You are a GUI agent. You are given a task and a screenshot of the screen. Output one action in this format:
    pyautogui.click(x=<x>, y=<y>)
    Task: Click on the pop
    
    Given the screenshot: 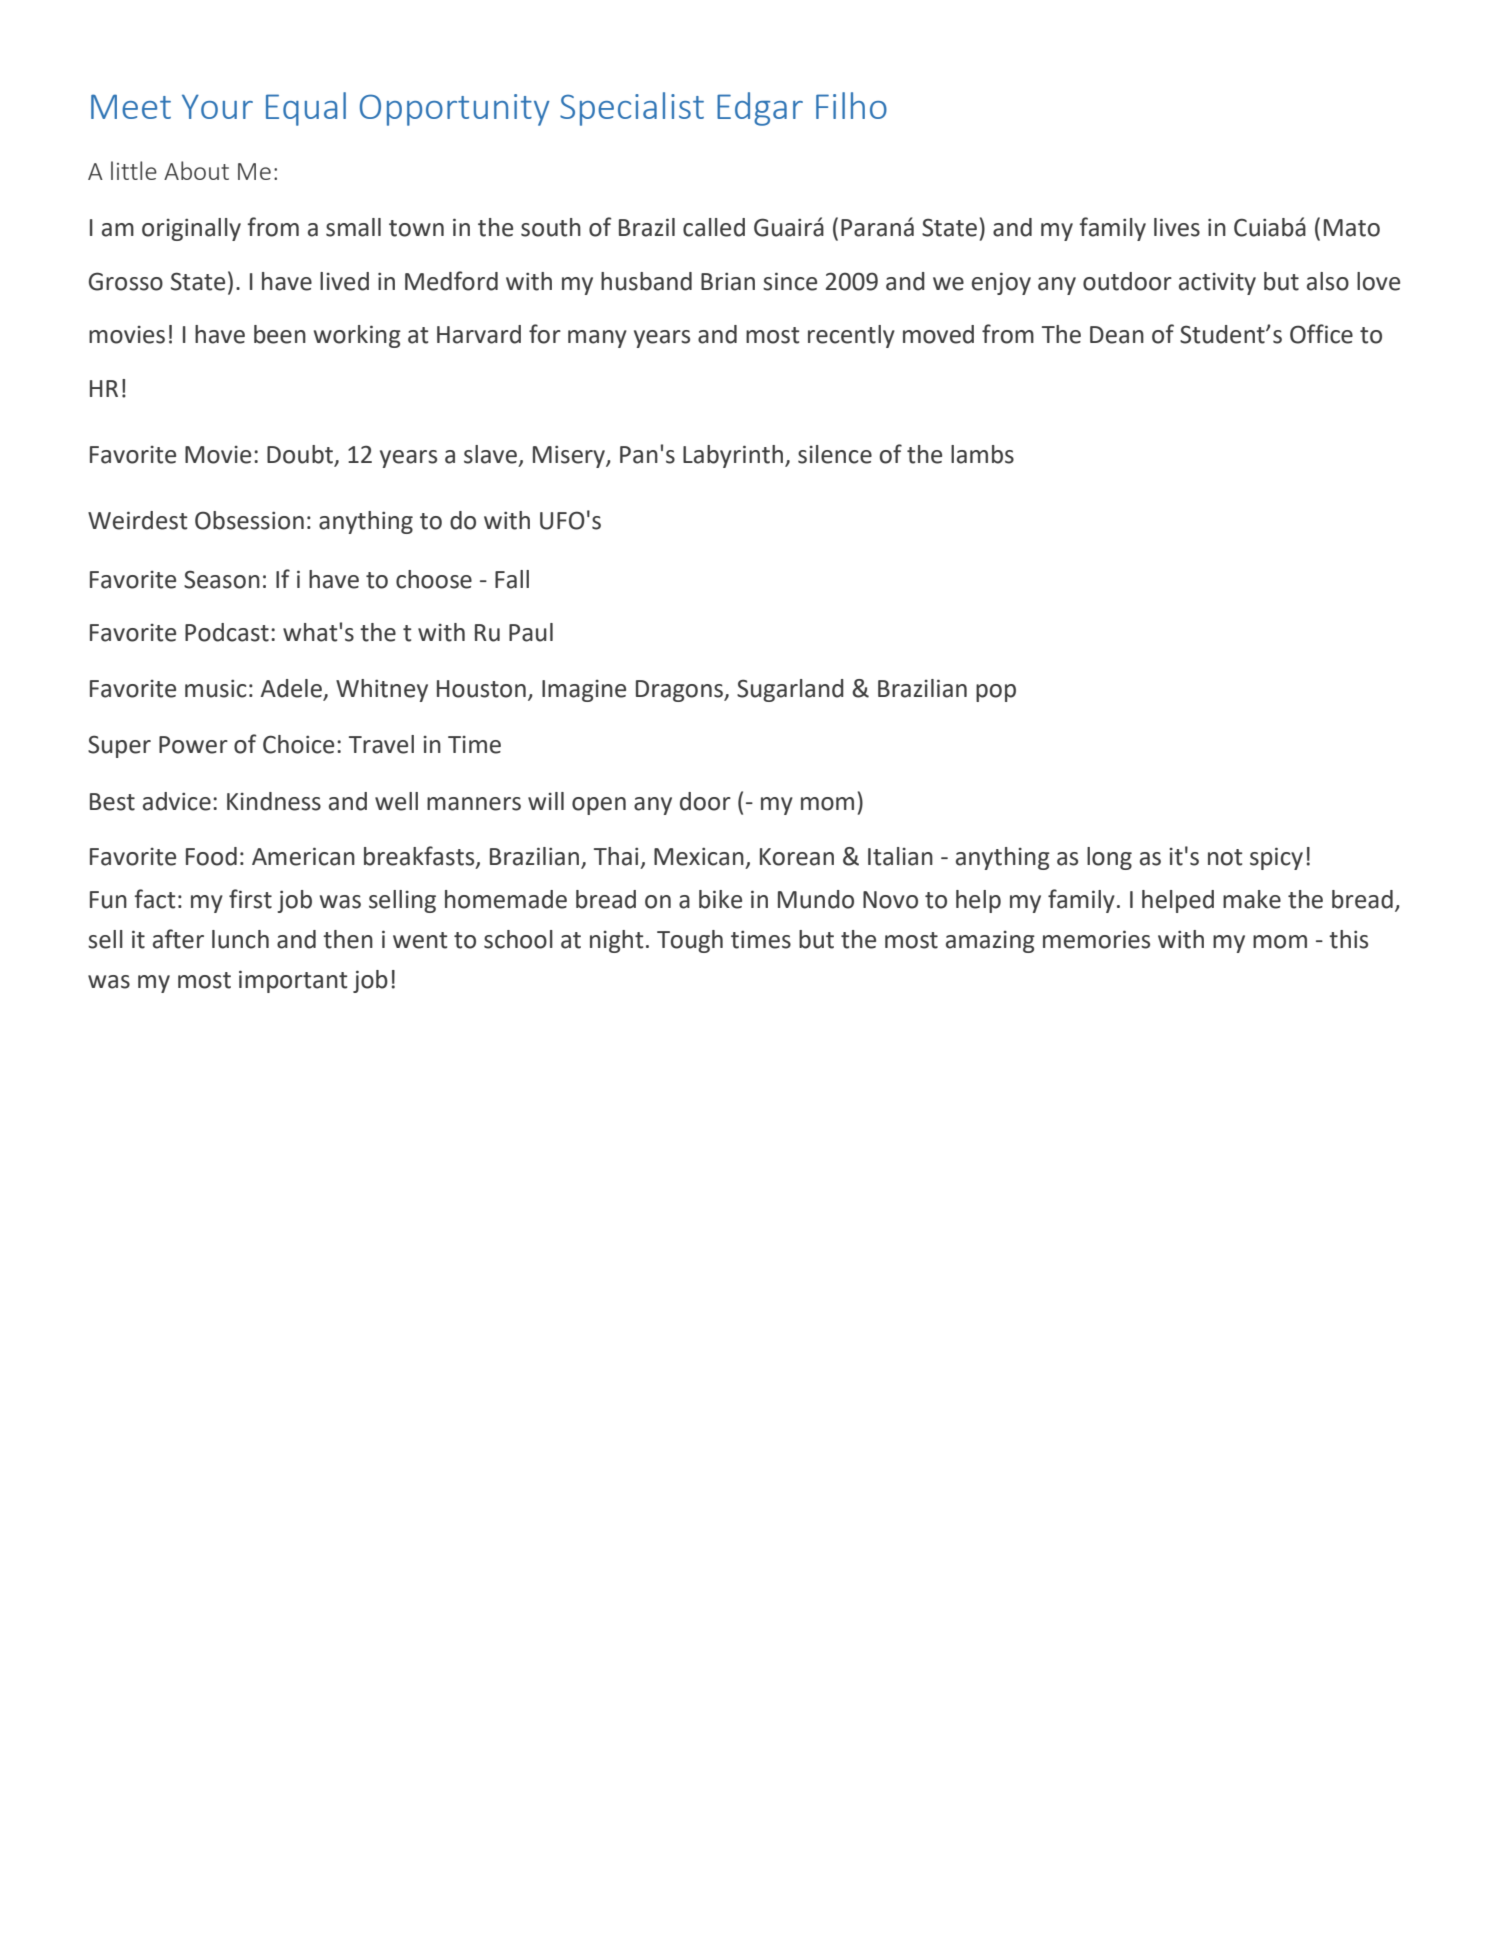 What is the action you would take?
    pyautogui.click(x=996, y=693)
